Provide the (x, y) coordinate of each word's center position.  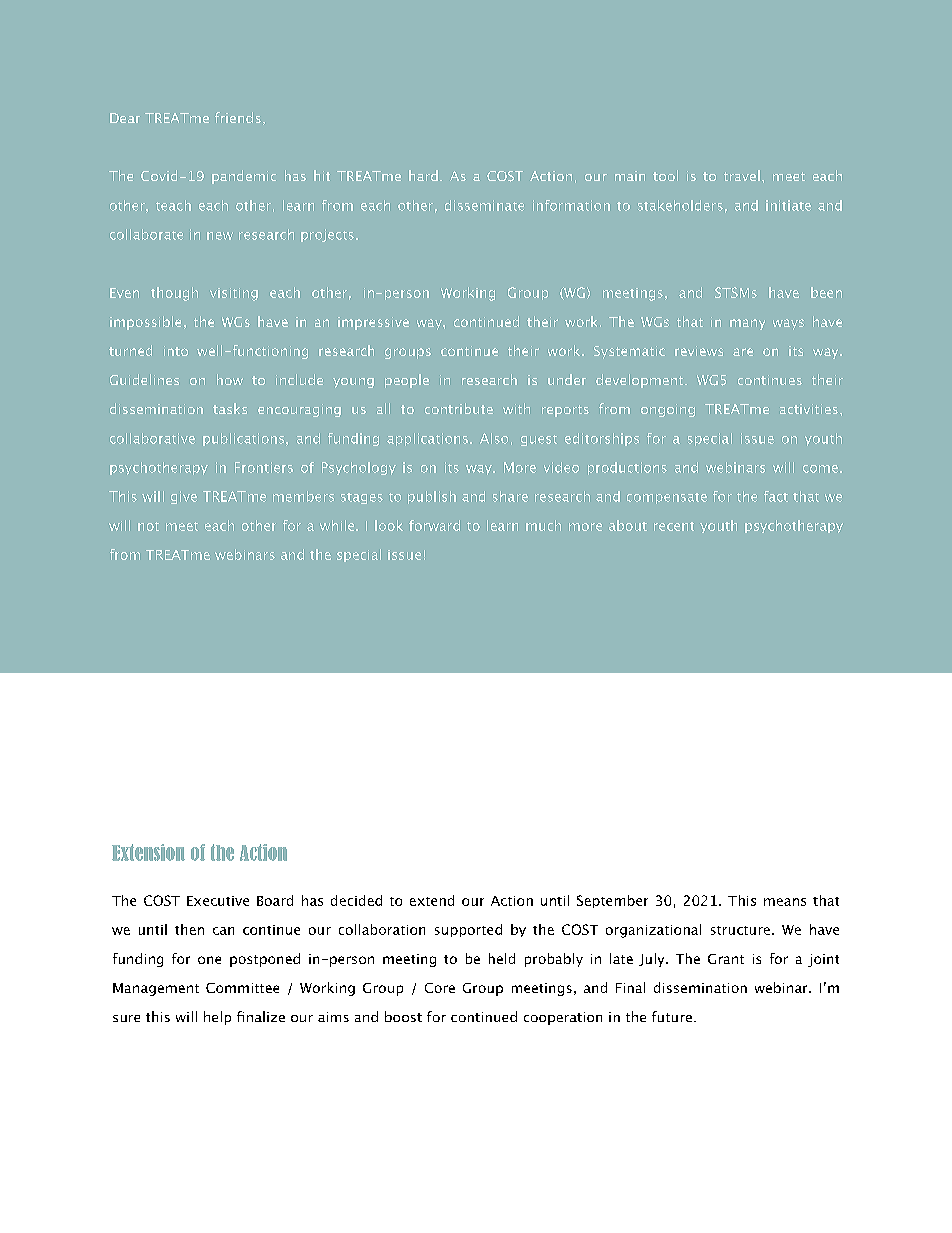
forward (434, 525)
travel (742, 175)
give (184, 497)
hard (423, 175)
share (510, 496)
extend (432, 900)
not (148, 526)
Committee (242, 988)
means (785, 902)
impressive (373, 323)
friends (238, 117)
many (747, 324)
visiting (234, 294)
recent (674, 526)
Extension (148, 852)
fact (776, 496)
